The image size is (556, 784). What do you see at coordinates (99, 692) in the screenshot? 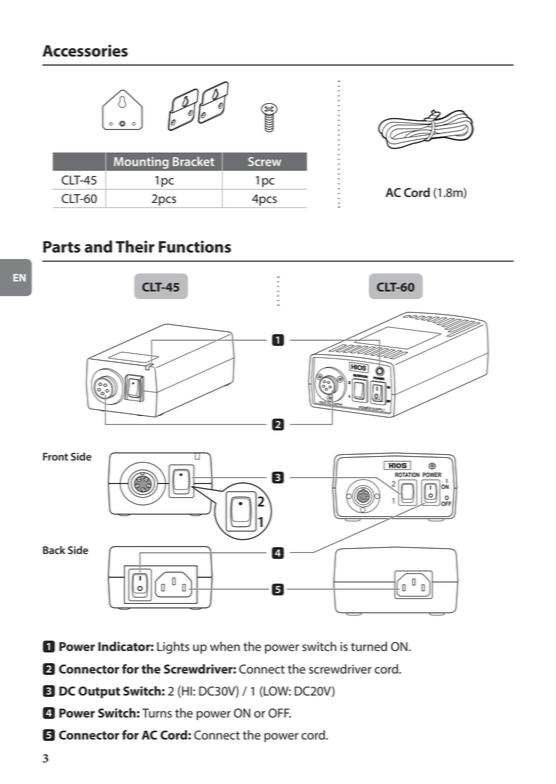
I see `Output` at bounding box center [99, 692].
